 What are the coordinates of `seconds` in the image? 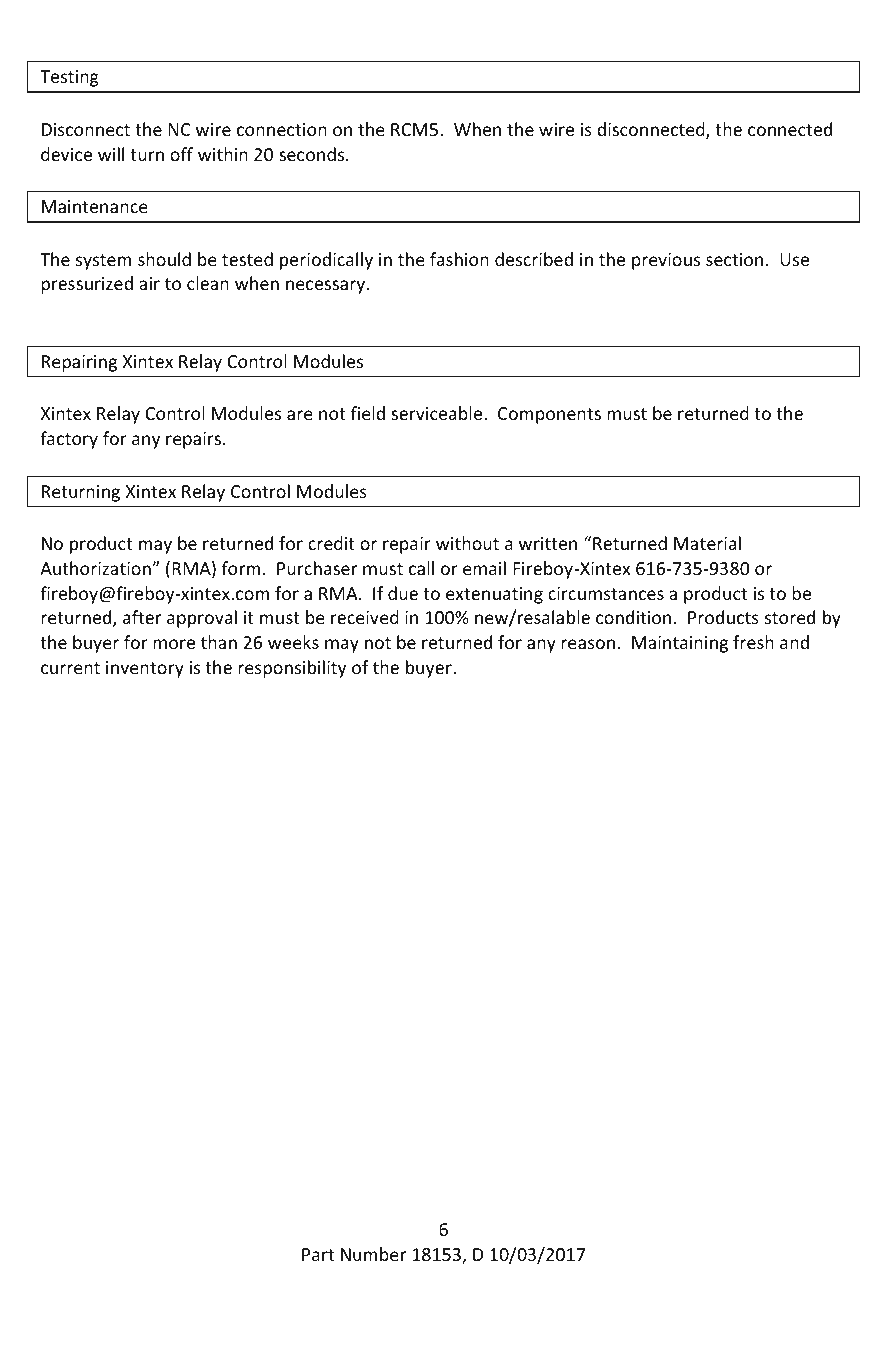 It's located at (313, 154).
